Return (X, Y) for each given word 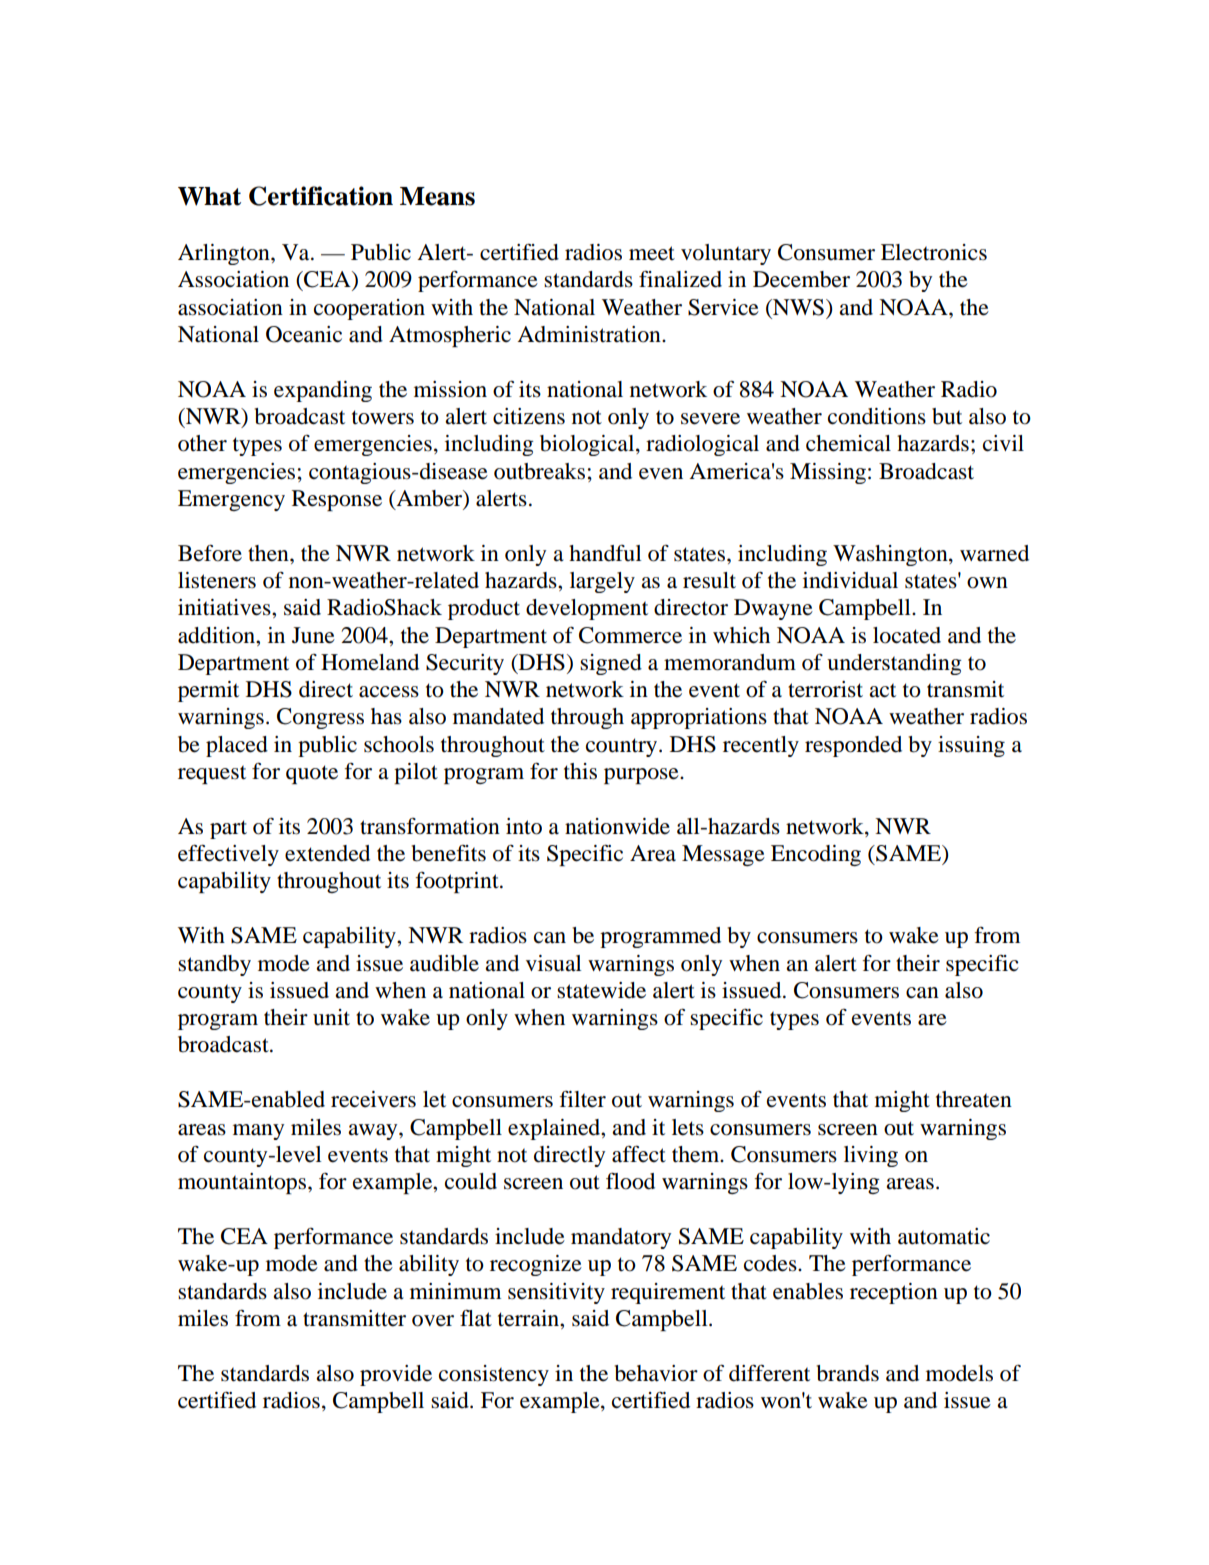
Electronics (934, 252)
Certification (321, 196)
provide (396, 1375)
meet (652, 253)
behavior (656, 1373)
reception (894, 1293)
